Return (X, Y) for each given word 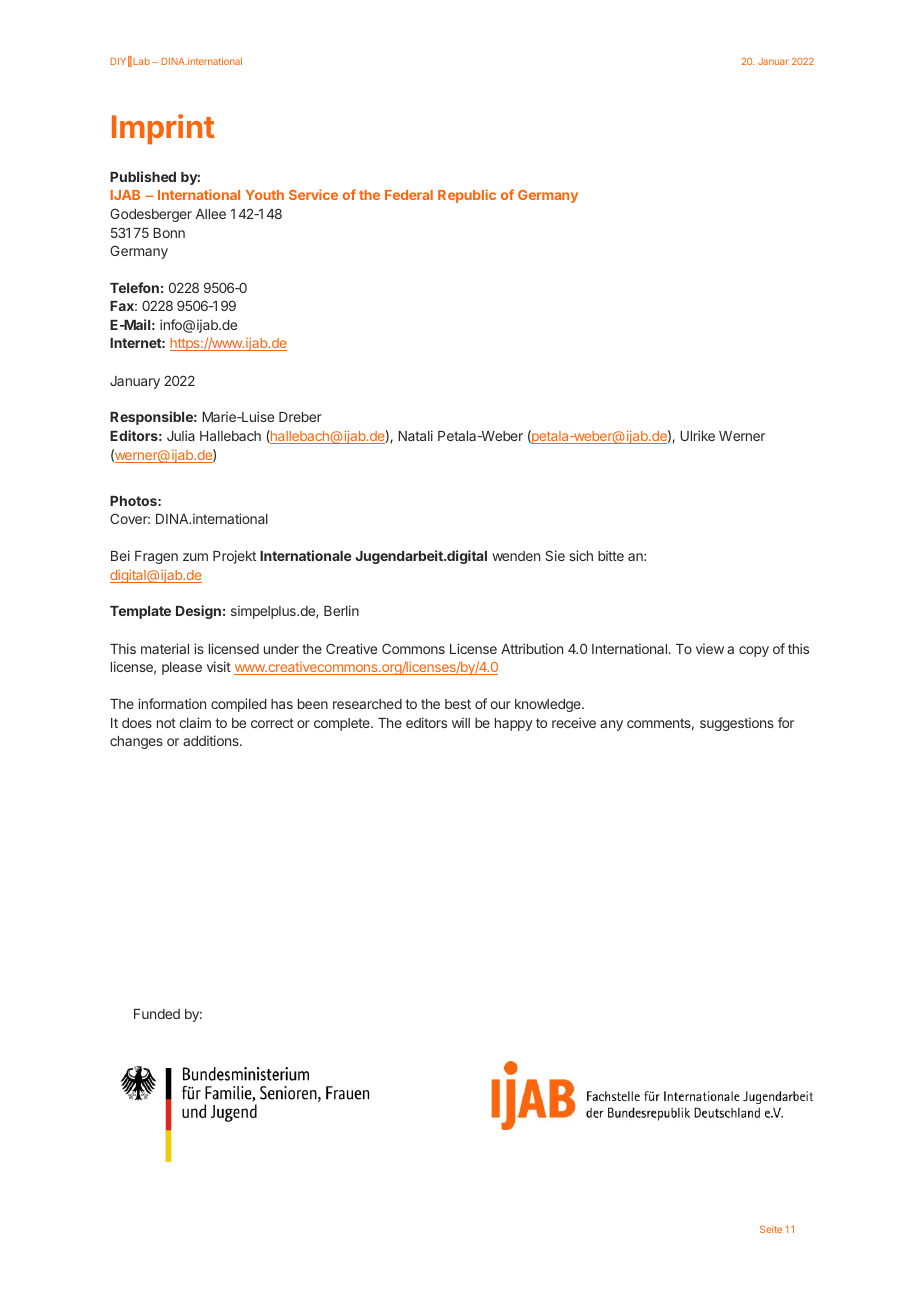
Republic (467, 196)
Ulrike (697, 435)
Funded (157, 1014)
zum (195, 557)
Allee (211, 214)
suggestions (737, 724)
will (461, 722)
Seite (771, 1229)
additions (212, 740)
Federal (409, 195)
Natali (415, 435)
